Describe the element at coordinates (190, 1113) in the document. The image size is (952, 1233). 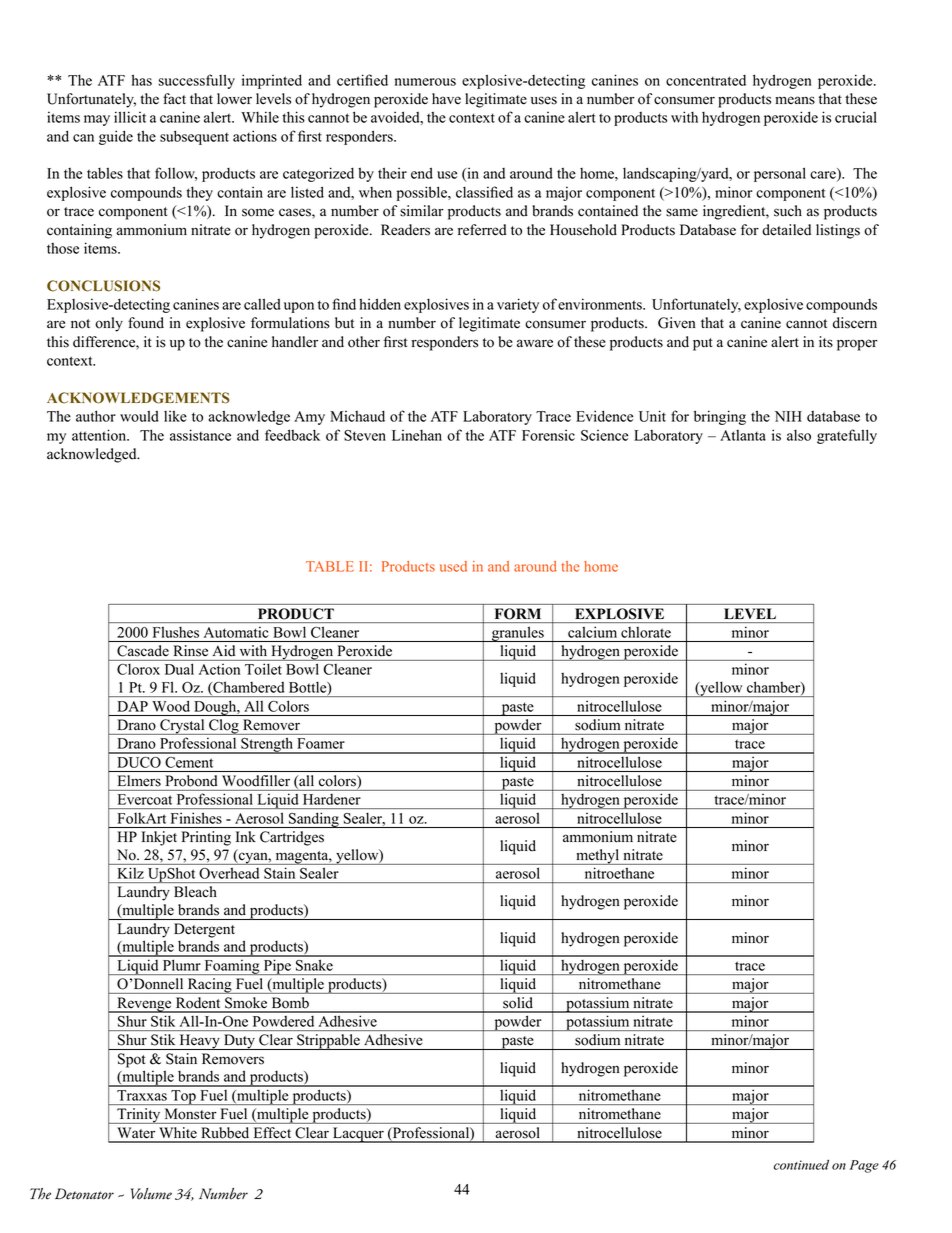
I see `Monster` at that location.
